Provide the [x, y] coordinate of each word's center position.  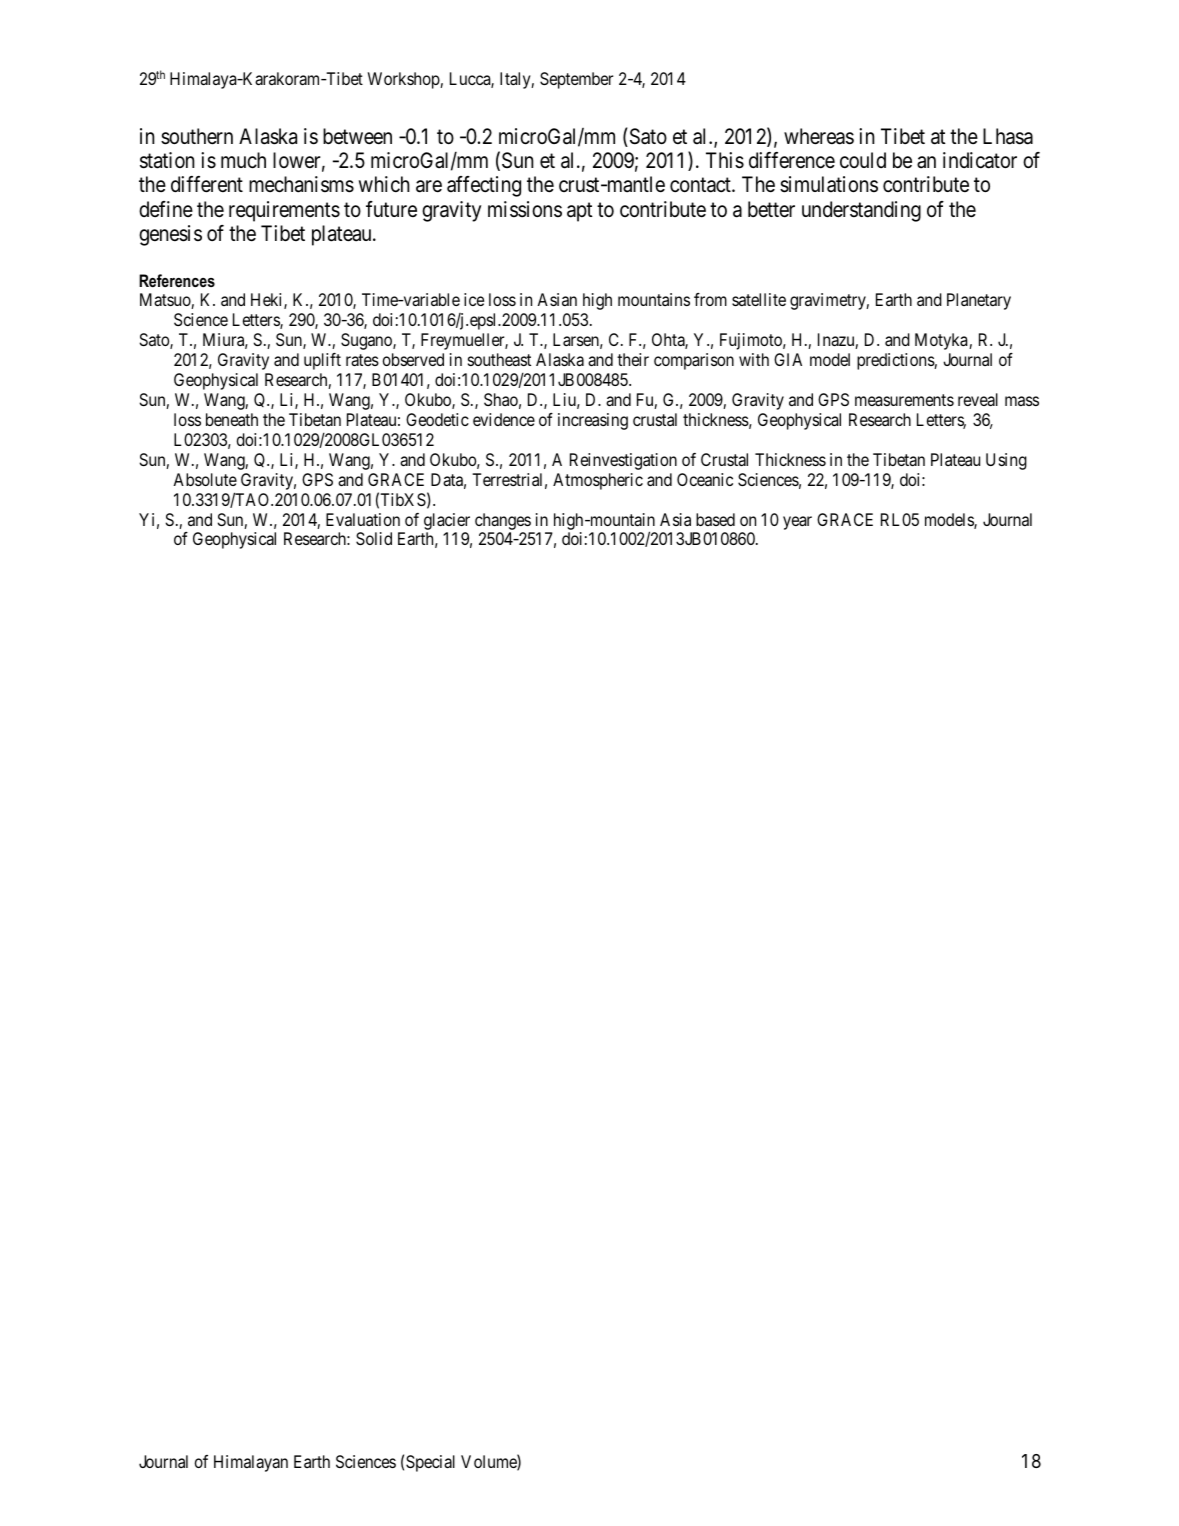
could [863, 160]
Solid [374, 538]
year [797, 523]
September [576, 80]
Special [430, 1463]
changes [503, 521]
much [243, 160]
